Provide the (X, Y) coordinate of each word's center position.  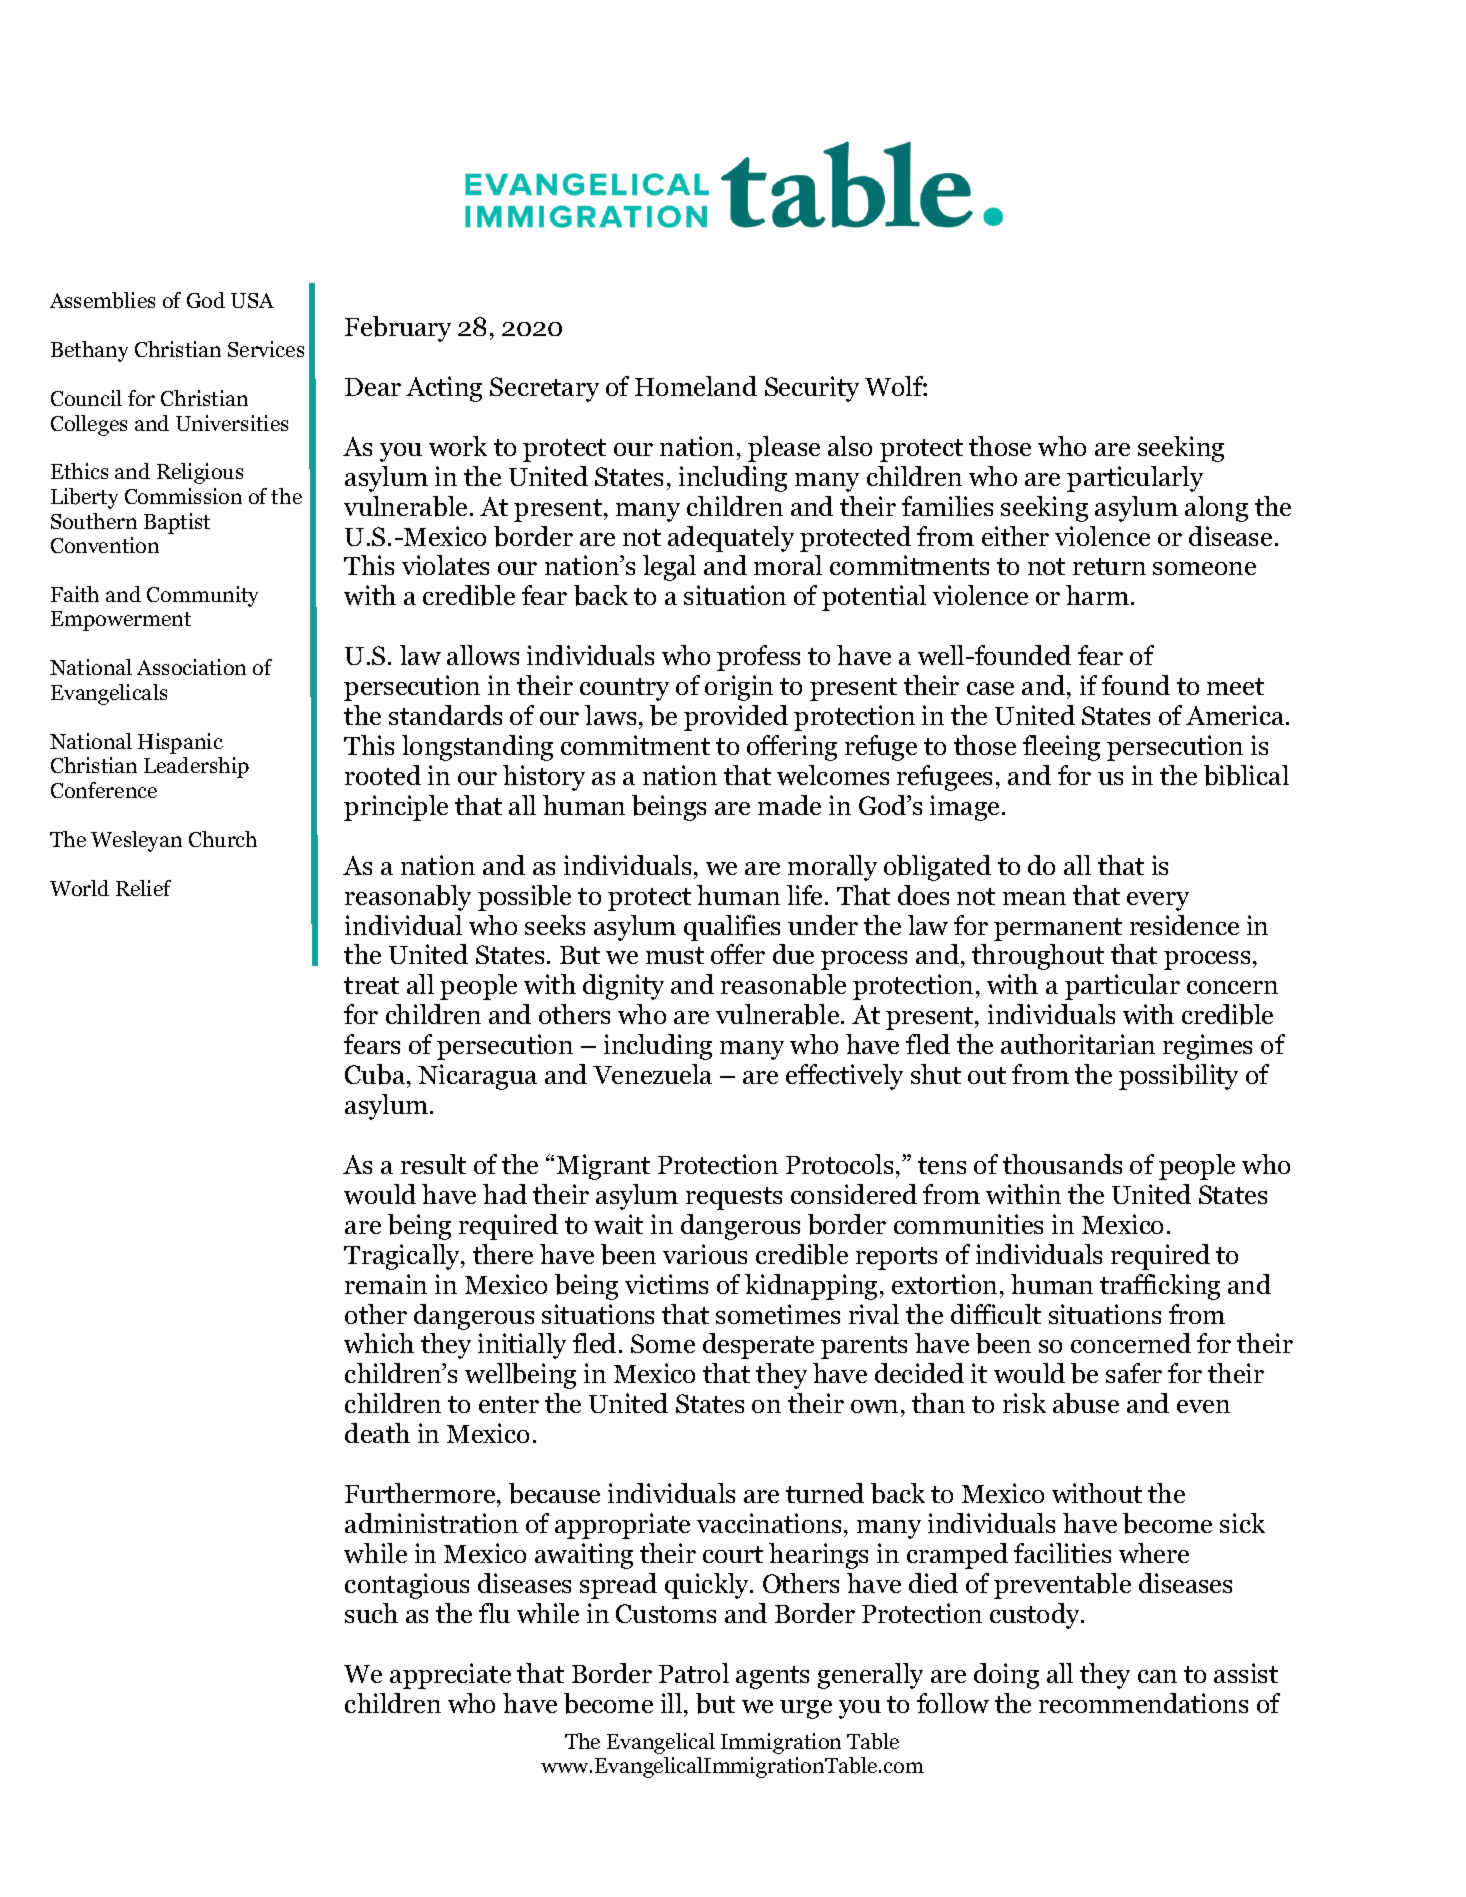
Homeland (696, 386)
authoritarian (1078, 1044)
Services (266, 349)
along (1216, 509)
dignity (623, 987)
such (371, 1613)
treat (371, 985)
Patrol (694, 1673)
